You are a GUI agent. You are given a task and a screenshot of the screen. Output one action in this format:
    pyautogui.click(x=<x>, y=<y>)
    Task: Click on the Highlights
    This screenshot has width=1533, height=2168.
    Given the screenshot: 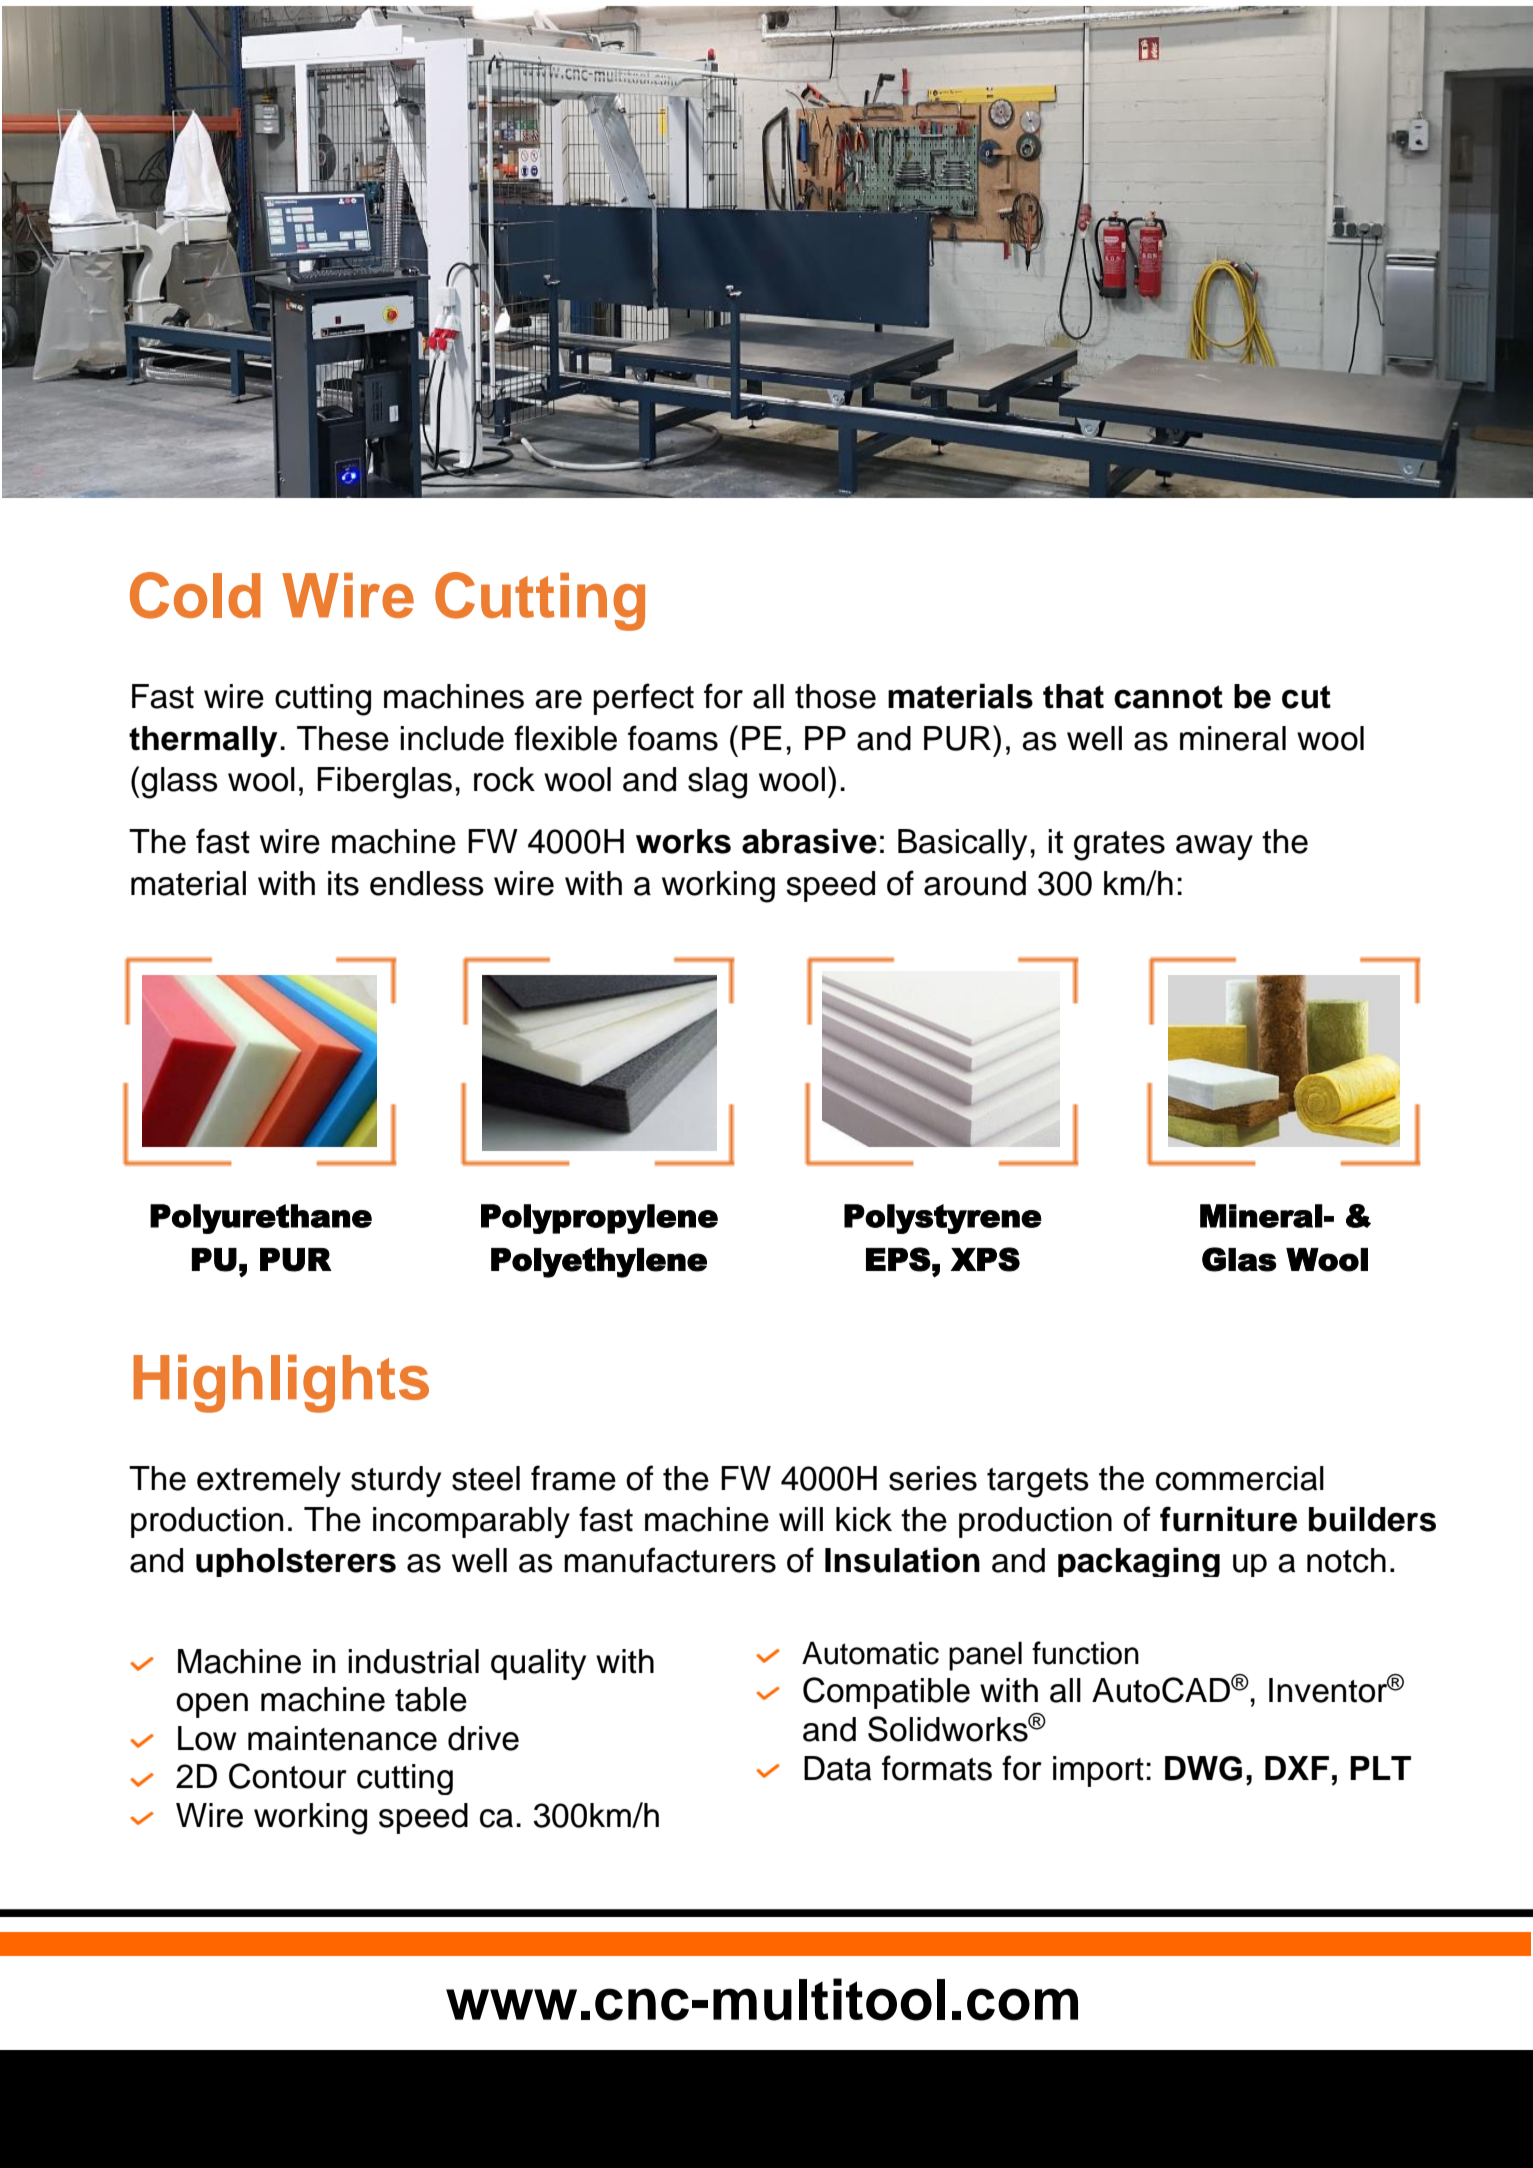 What is the action you would take?
    pyautogui.click(x=281, y=1383)
